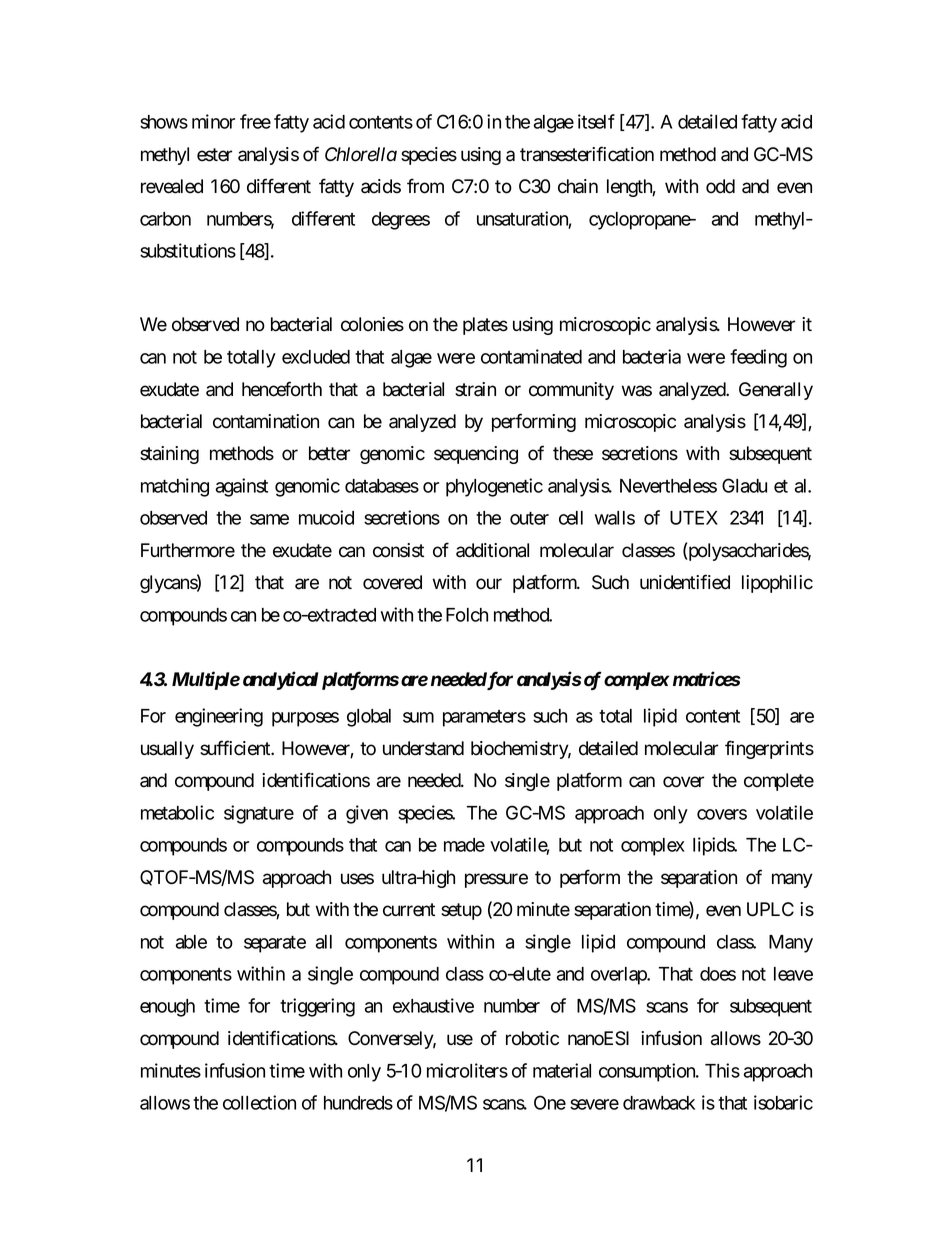  Describe the element at coordinates (213, 121) in the screenshot. I see `minor` at that location.
